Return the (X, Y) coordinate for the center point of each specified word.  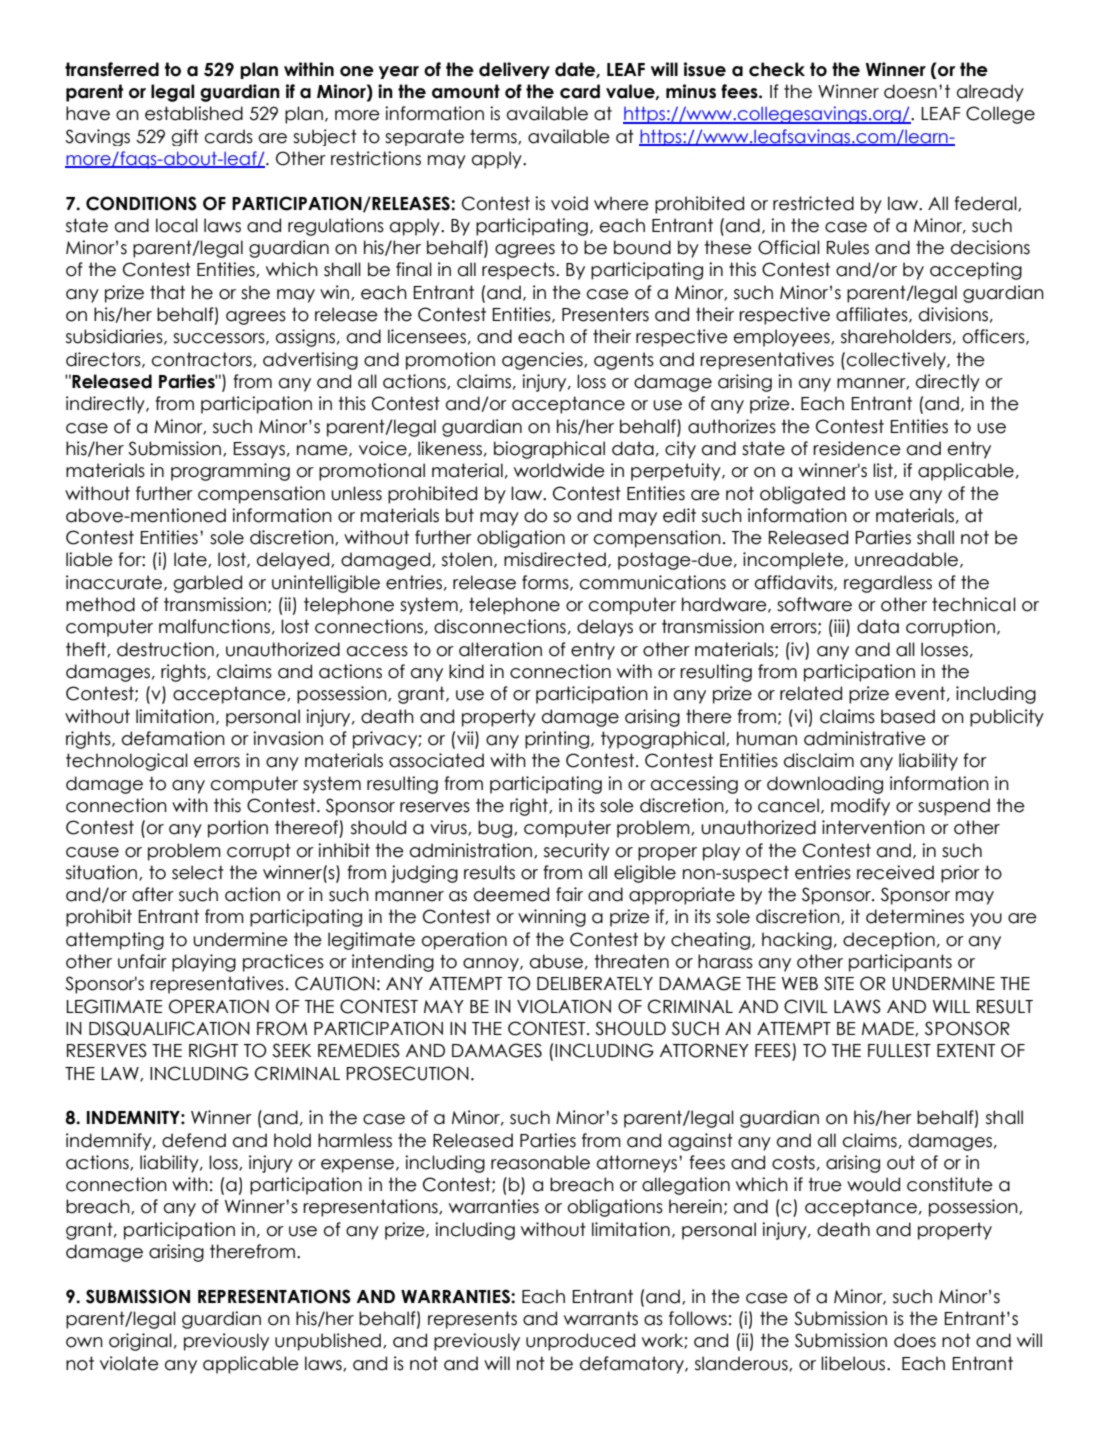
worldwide (559, 470)
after (153, 894)
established (194, 113)
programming (230, 472)
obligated (802, 495)
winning (552, 918)
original (140, 1342)
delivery (514, 70)
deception (889, 941)
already (990, 93)
